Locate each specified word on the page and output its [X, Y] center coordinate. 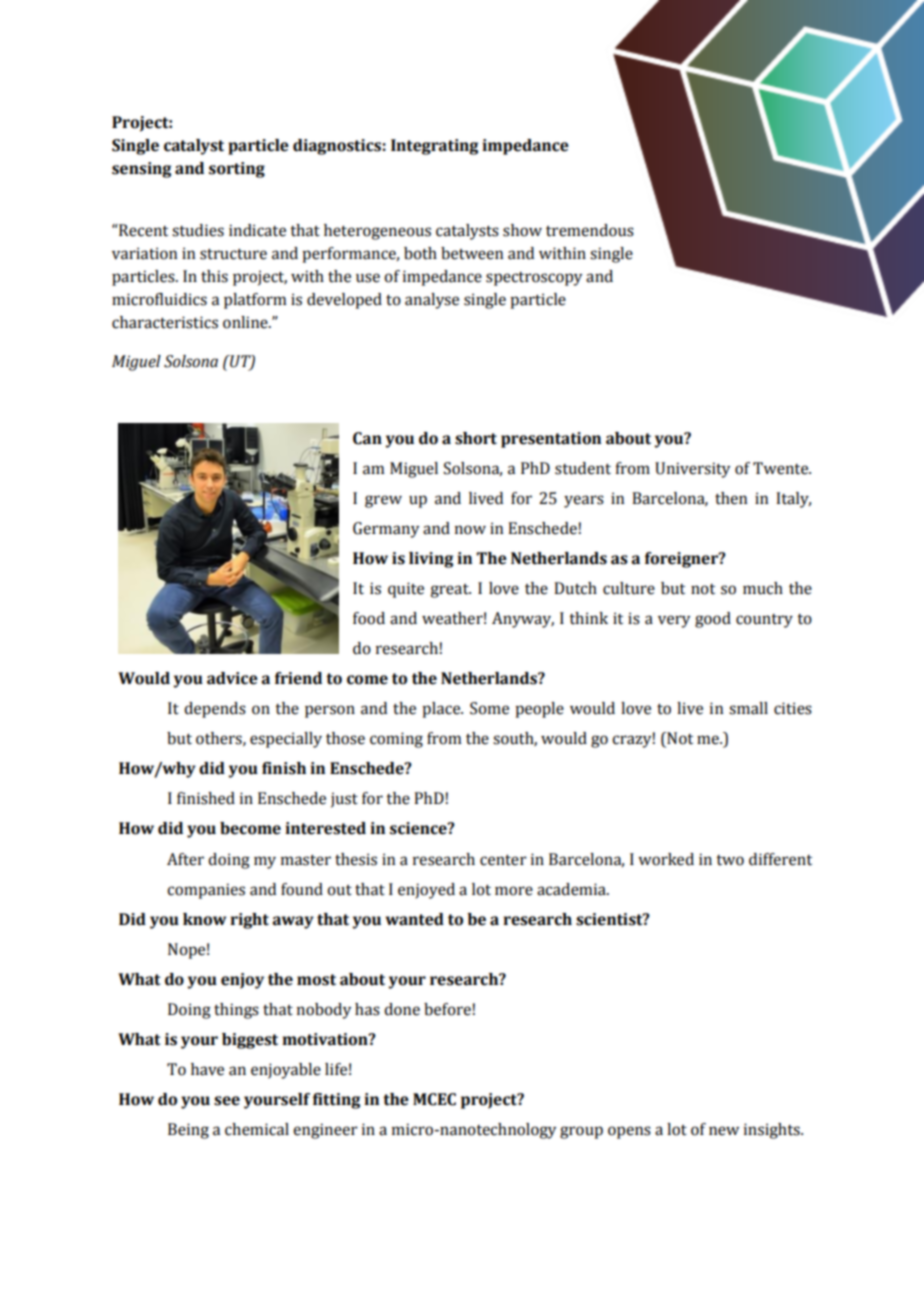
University [692, 470]
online [246, 322]
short [476, 438]
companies [206, 891]
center [503, 860]
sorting [237, 170]
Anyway [523, 620]
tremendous [590, 230]
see [227, 1101]
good [713, 620]
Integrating [434, 147]
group [581, 1132]
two [730, 860]
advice [232, 678]
